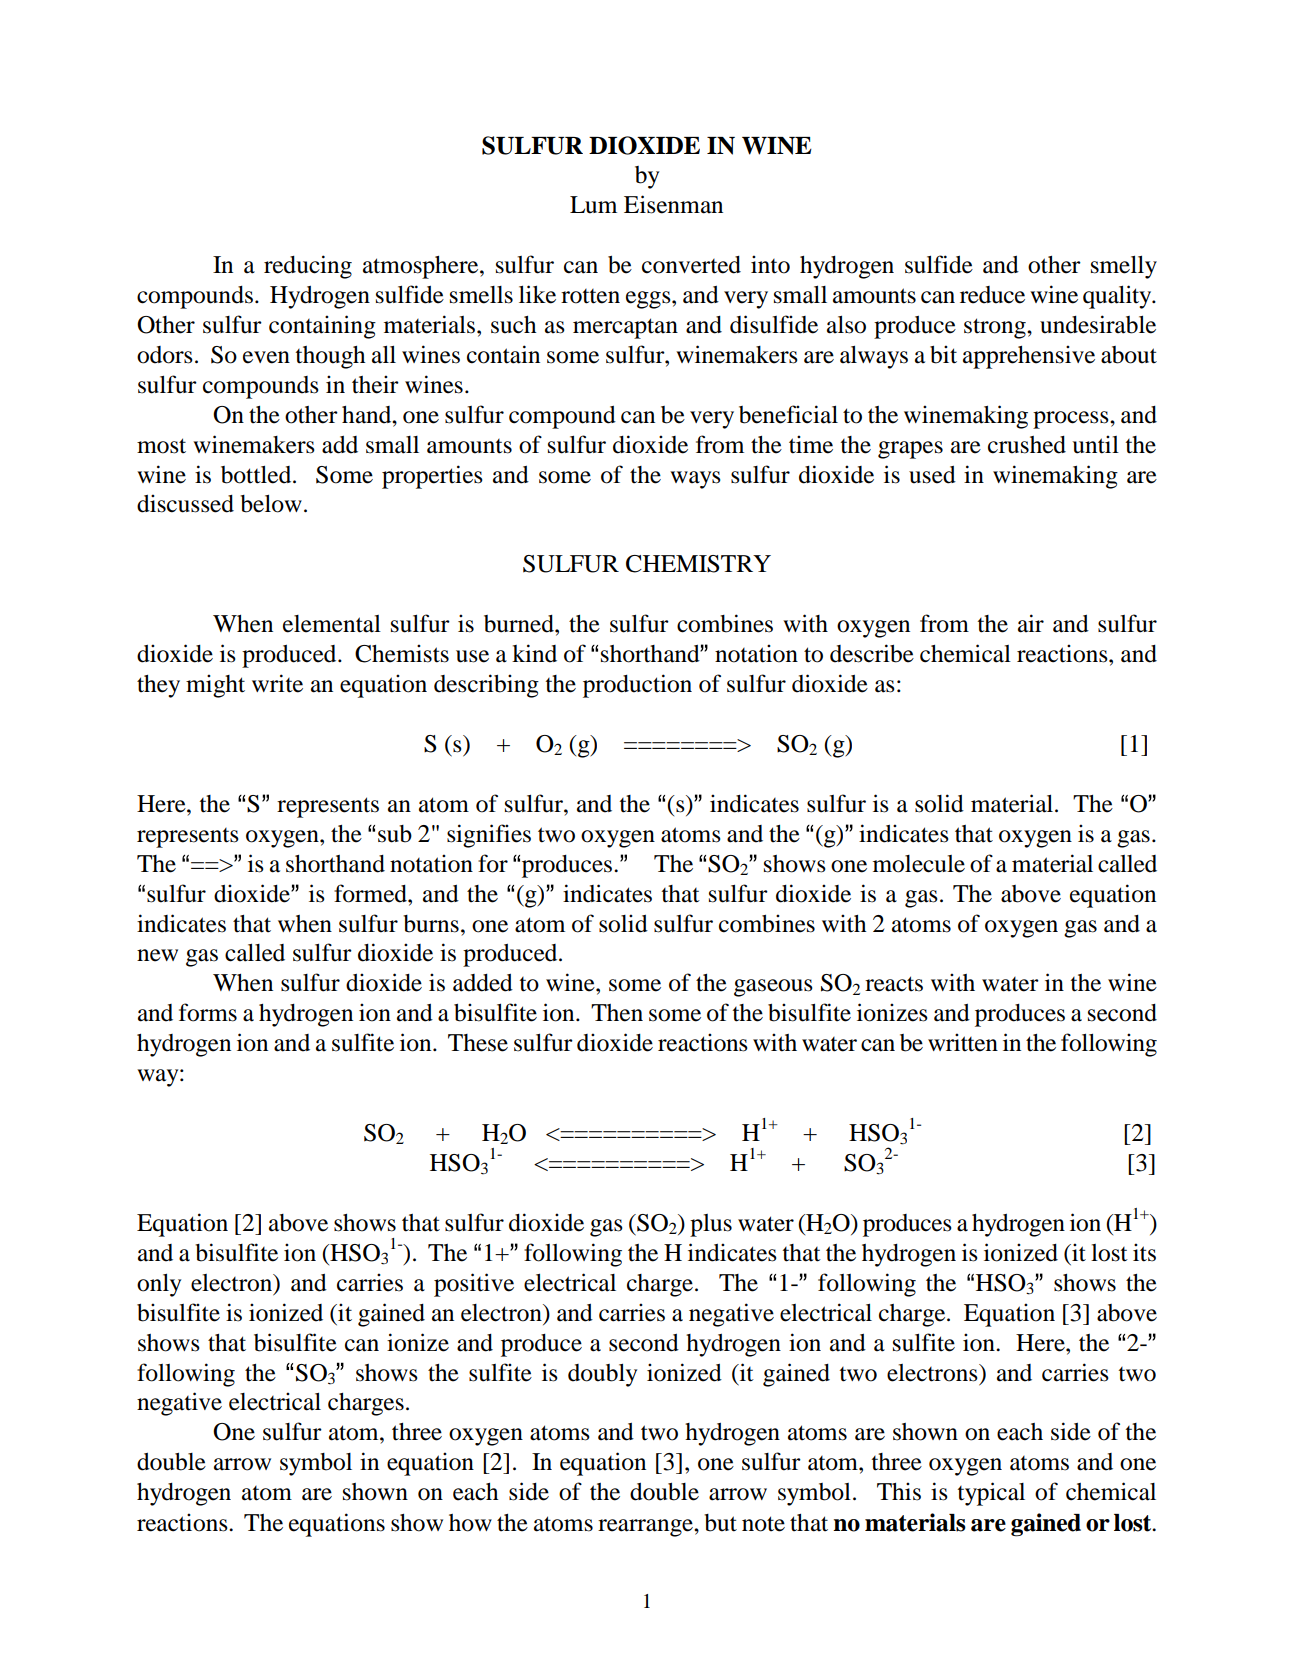 This screenshot has width=1294, height=1674. I want to click on plus, so click(711, 1225).
